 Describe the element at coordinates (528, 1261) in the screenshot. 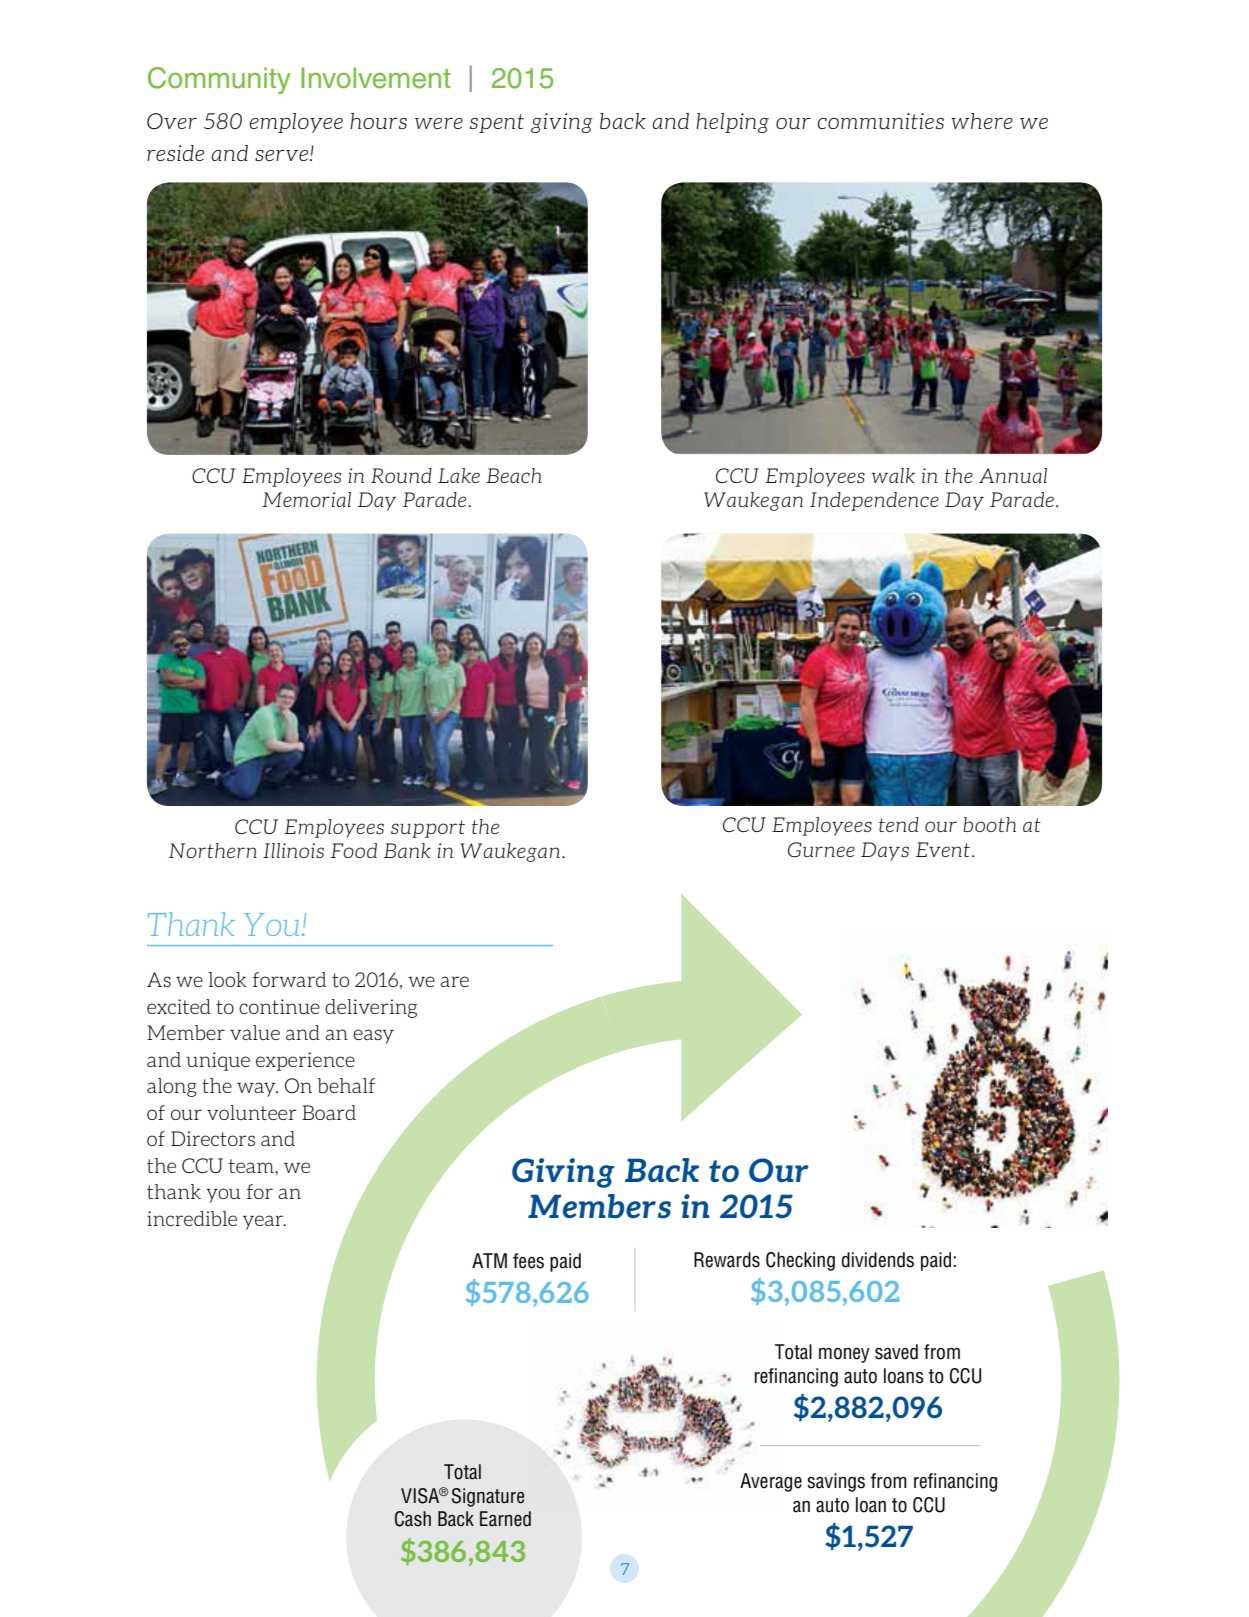

I see `fees` at that location.
